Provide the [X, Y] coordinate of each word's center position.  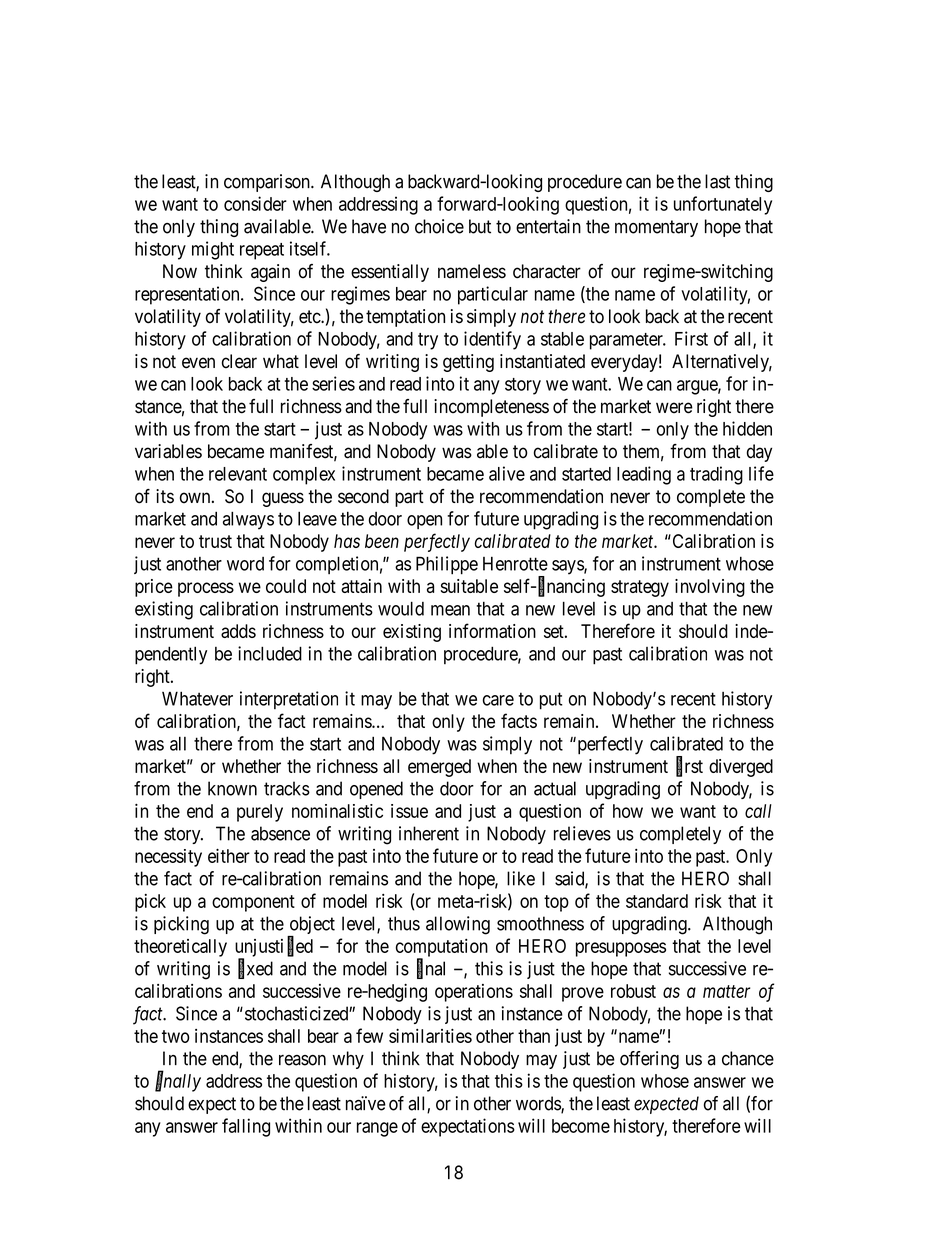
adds [238, 631]
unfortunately [723, 205]
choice [439, 226]
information [492, 630]
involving [710, 588]
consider [255, 203]
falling [246, 1127]
